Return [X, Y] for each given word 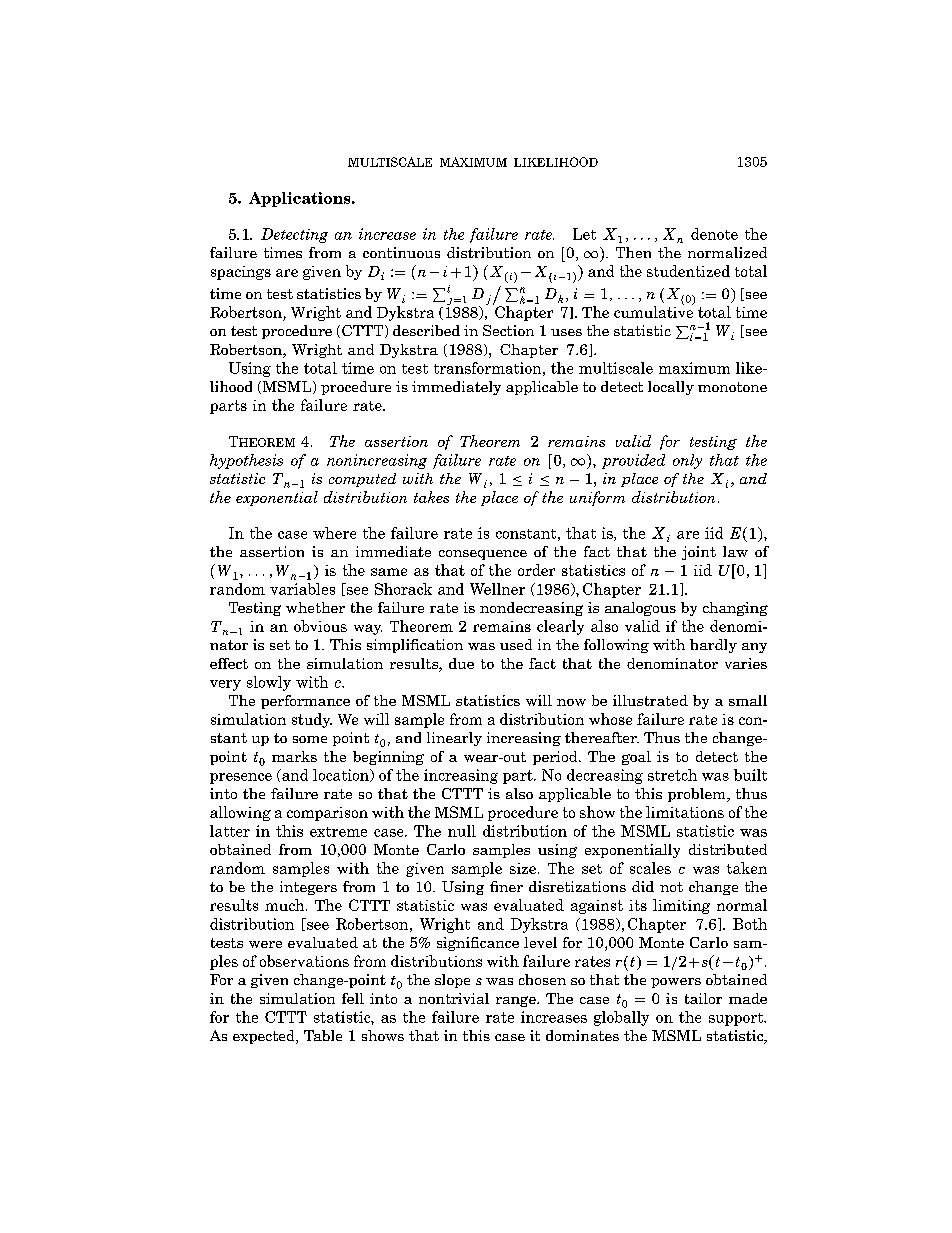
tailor [703, 998]
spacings [241, 273]
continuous [401, 252]
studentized [688, 271]
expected [265, 1037]
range [517, 1001]
